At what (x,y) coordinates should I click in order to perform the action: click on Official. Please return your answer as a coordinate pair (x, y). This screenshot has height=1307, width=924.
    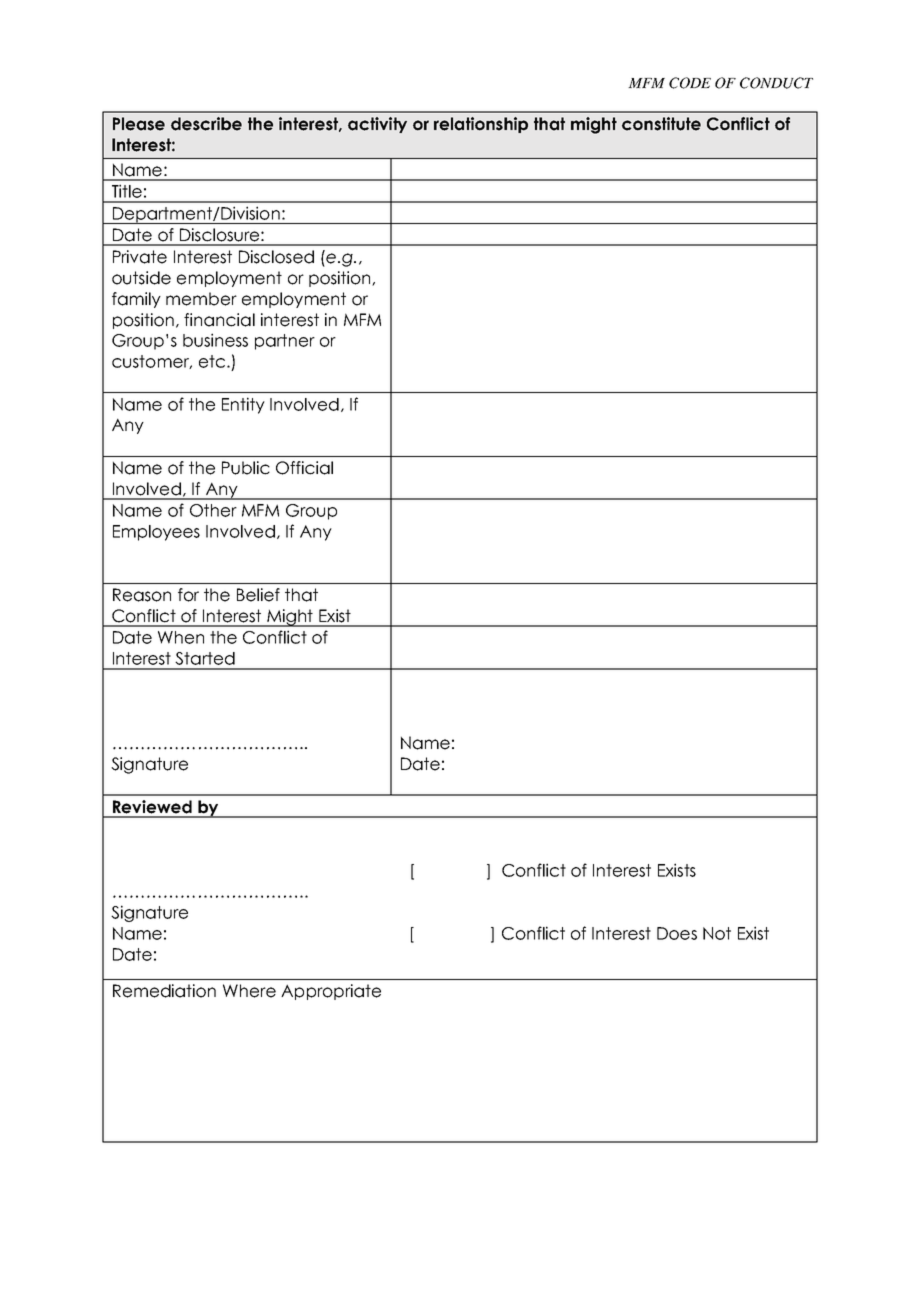
    Looking at the image, I should click on (304, 468).
